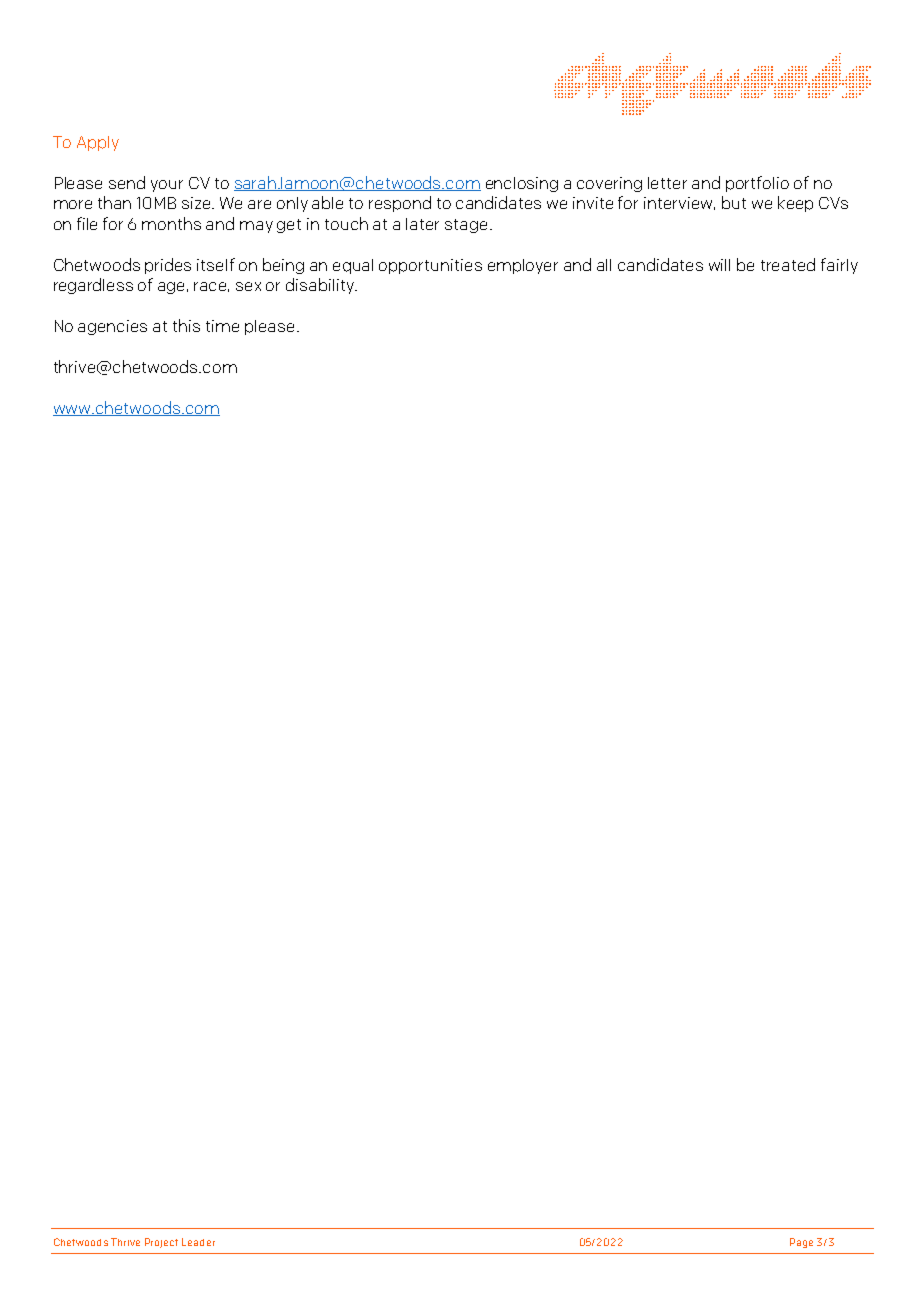 The height and width of the screenshot is (1307, 924). Describe the element at coordinates (801, 1243) in the screenshot. I see `Page` at that location.
